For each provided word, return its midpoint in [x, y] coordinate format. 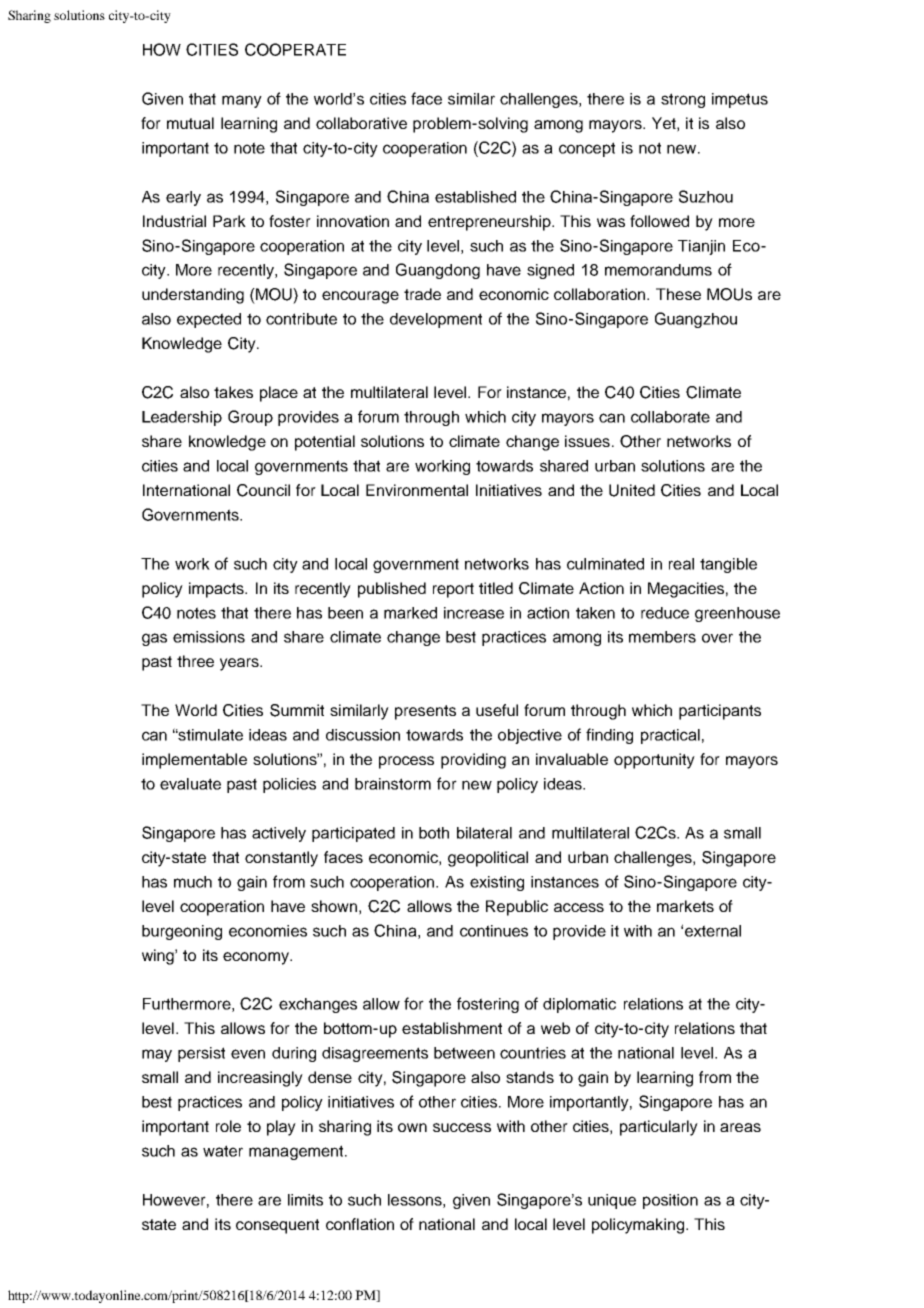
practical [670, 736]
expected [209, 320]
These [678, 294]
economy [257, 958]
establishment [452, 1028]
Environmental [417, 490]
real [681, 564]
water [223, 1151]
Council [263, 490]
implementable [194, 761]
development [436, 320]
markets [685, 906]
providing [473, 761]
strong [683, 100]
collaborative [361, 123]
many [242, 101]
